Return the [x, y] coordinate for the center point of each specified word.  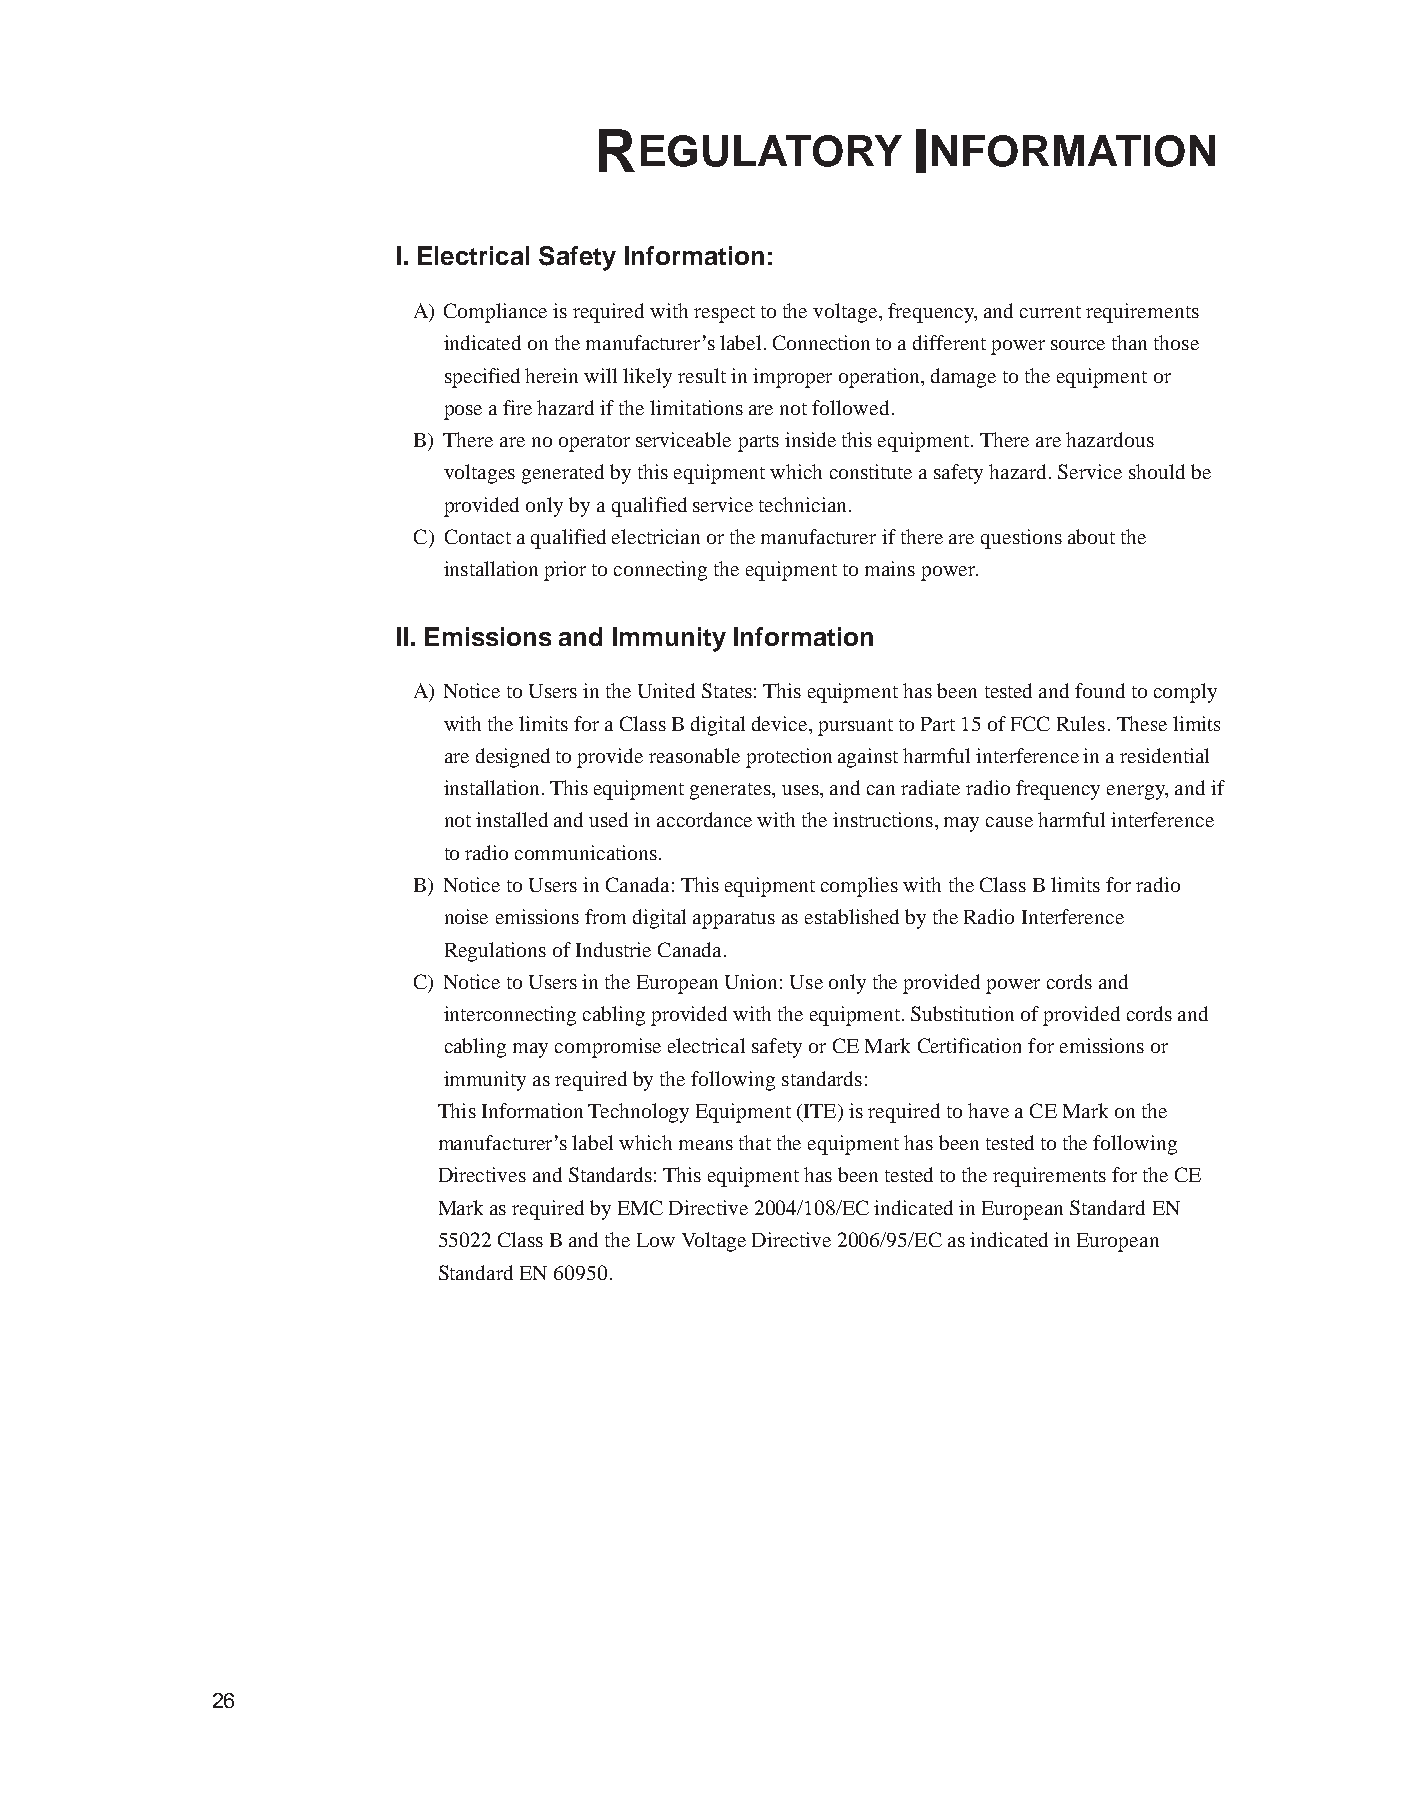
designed [513, 758]
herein [551, 375]
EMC [640, 1207]
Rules [1081, 723]
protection [789, 758]
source [1078, 345]
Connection [821, 342]
